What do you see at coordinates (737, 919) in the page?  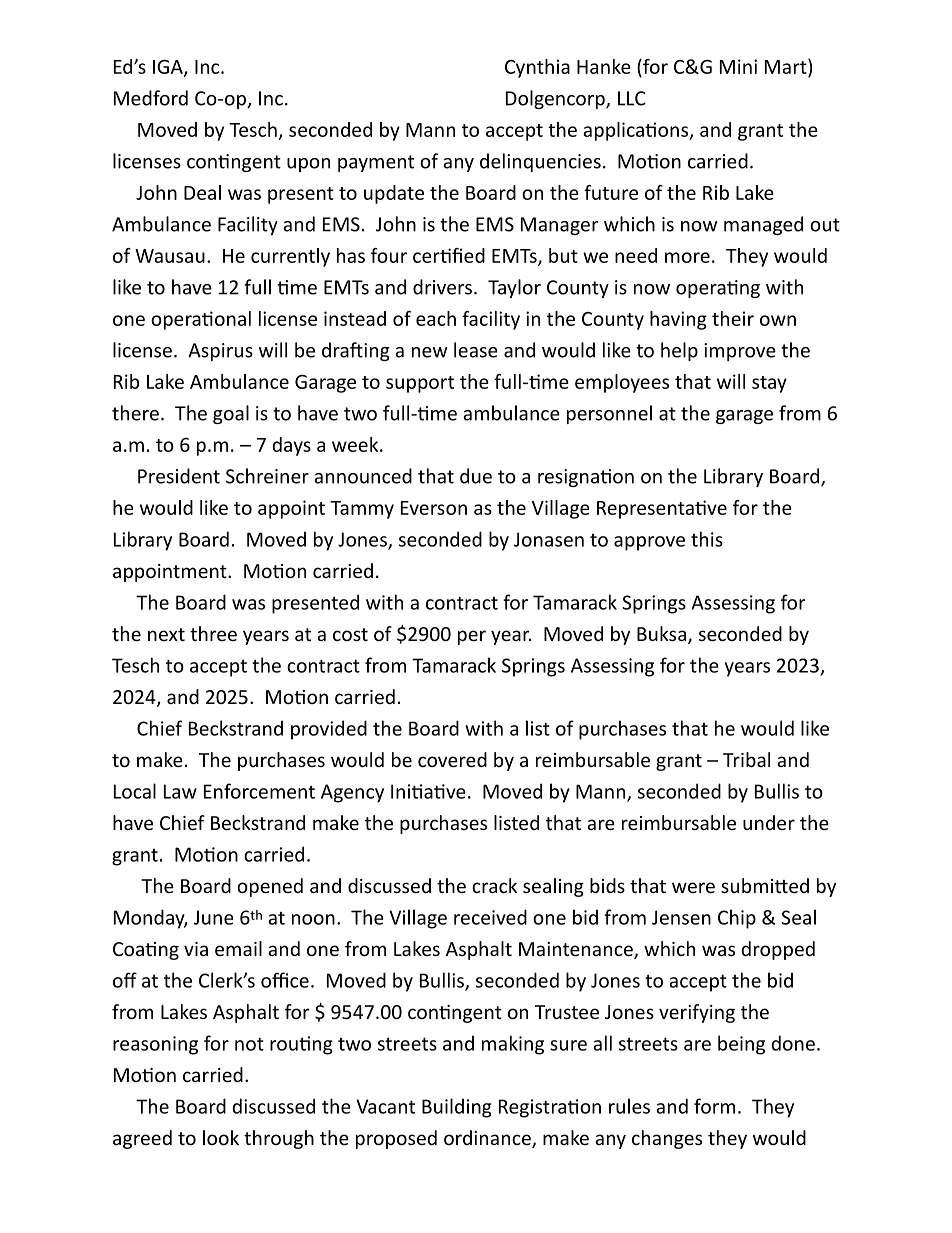 I see `Chip` at bounding box center [737, 919].
